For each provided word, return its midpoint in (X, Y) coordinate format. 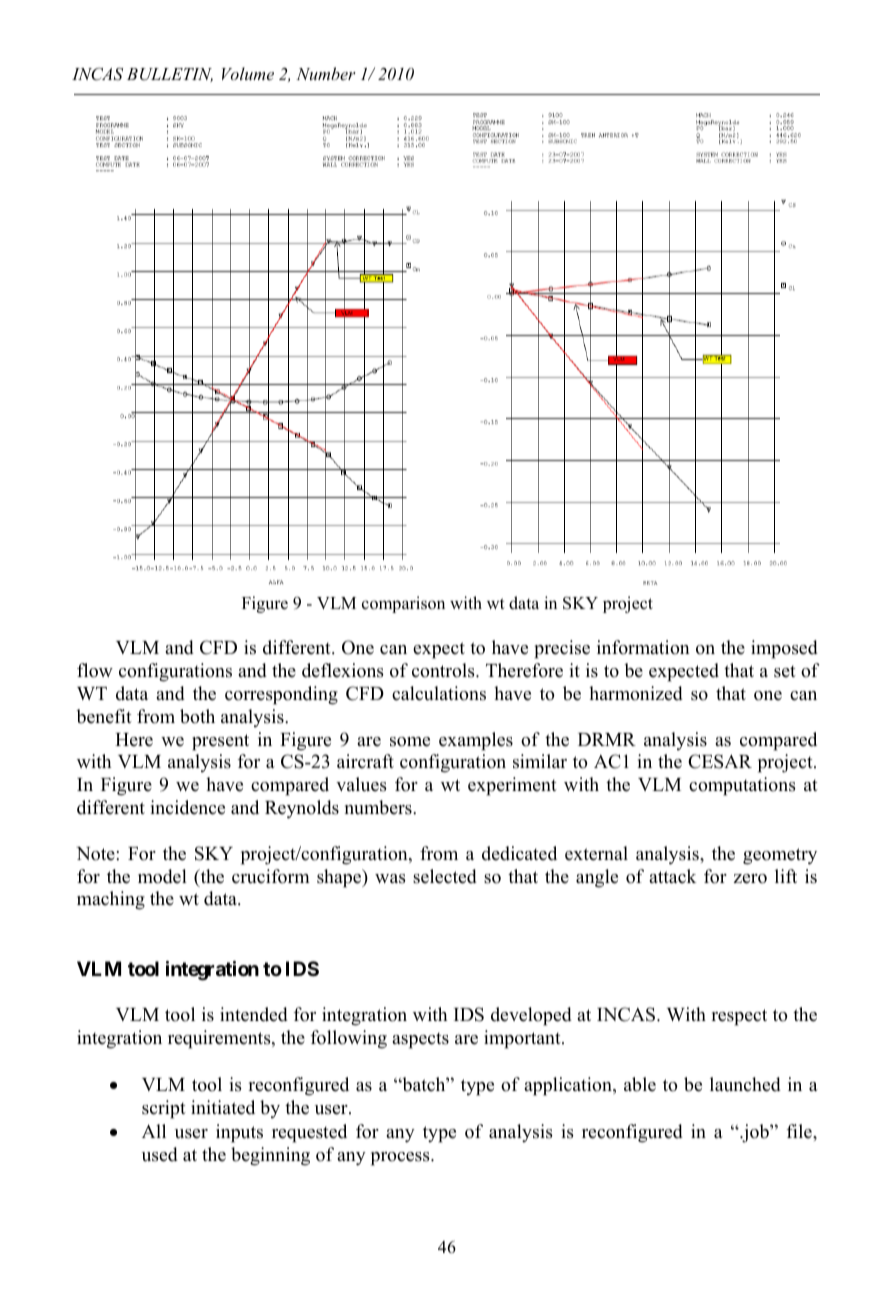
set (785, 671)
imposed (784, 649)
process (401, 1159)
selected (445, 876)
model (162, 876)
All (154, 1131)
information (643, 647)
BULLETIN (170, 75)
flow (95, 670)
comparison (403, 604)
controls (444, 670)
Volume (248, 73)
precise (562, 649)
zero (750, 879)
